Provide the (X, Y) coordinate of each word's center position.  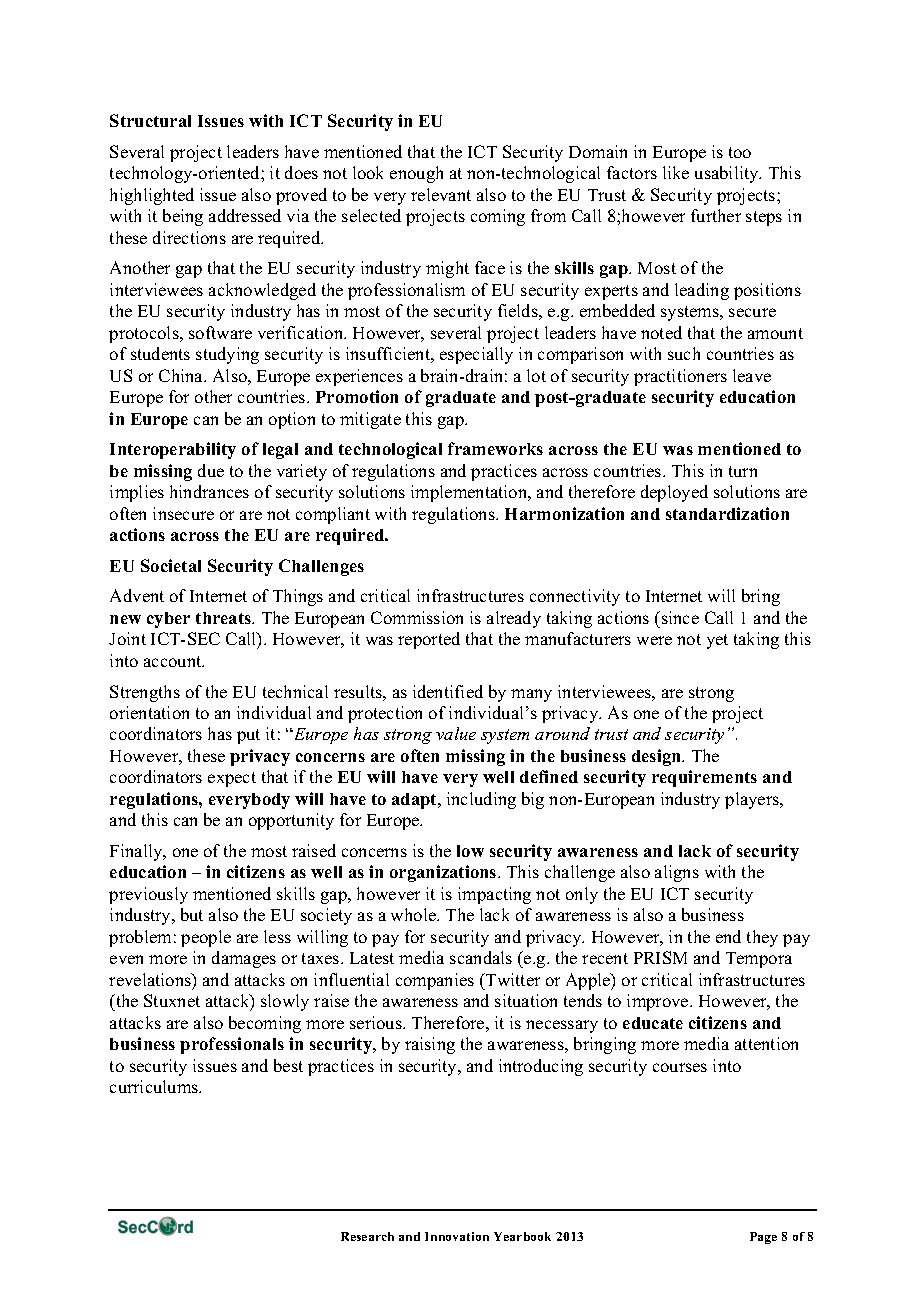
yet (717, 641)
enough (416, 174)
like (676, 172)
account (174, 661)
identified (448, 691)
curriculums (155, 1086)
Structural (150, 120)
